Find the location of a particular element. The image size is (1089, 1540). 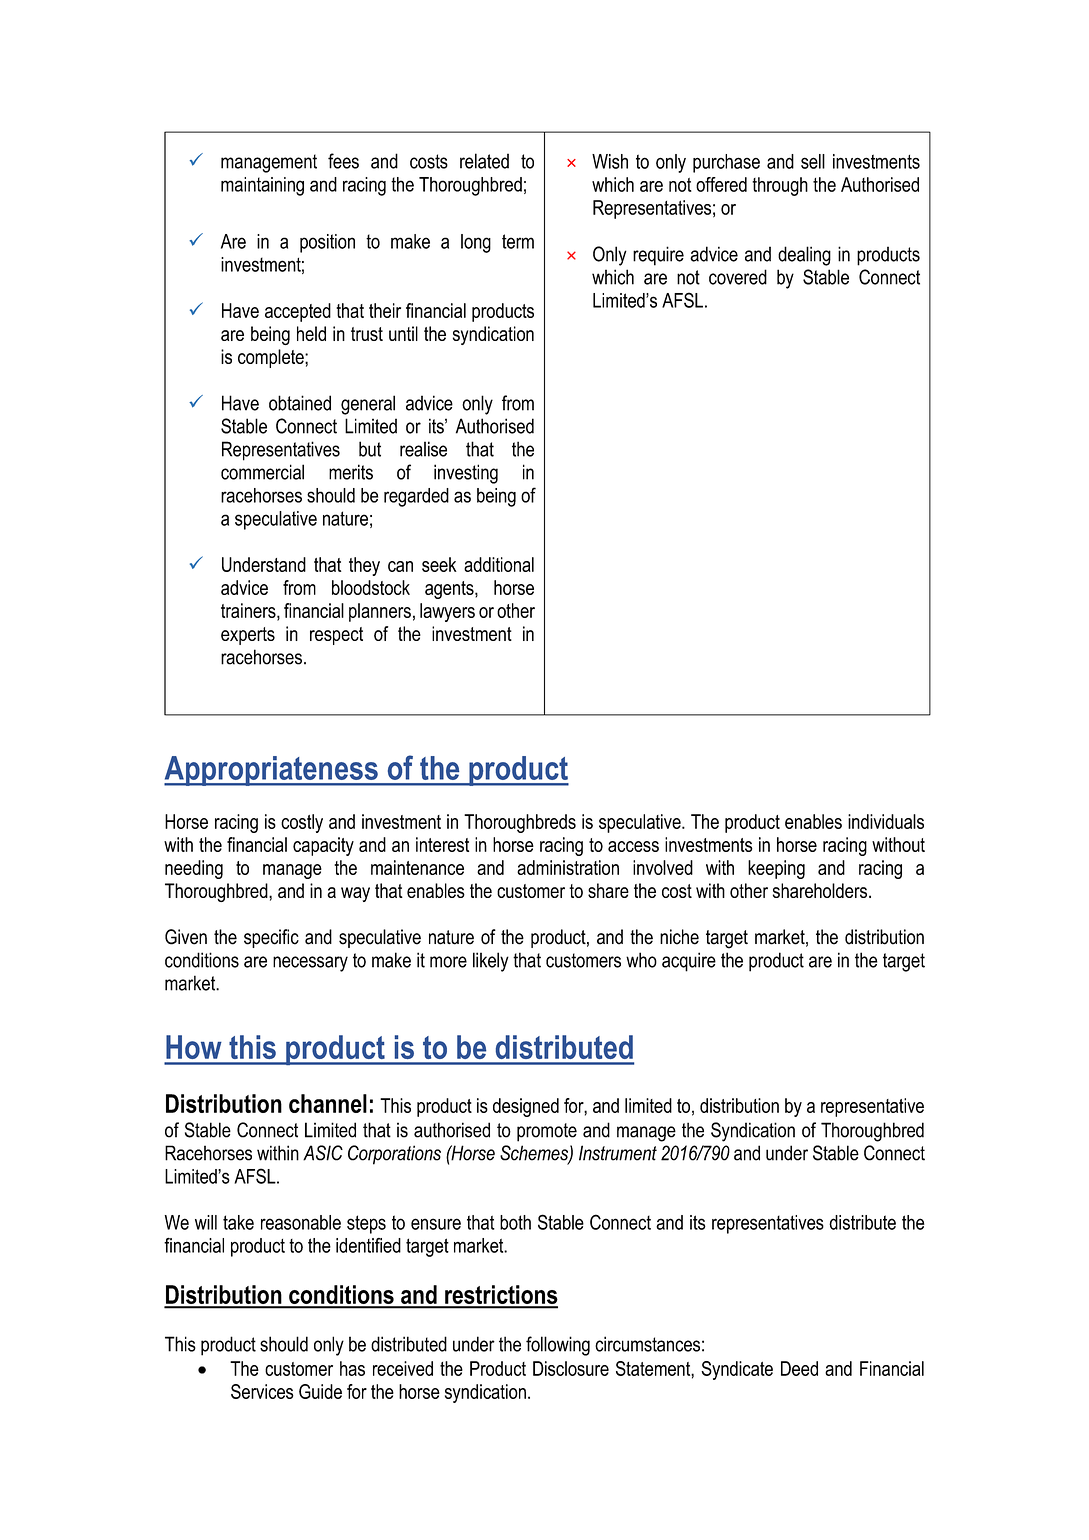

commercial is located at coordinates (262, 472).
